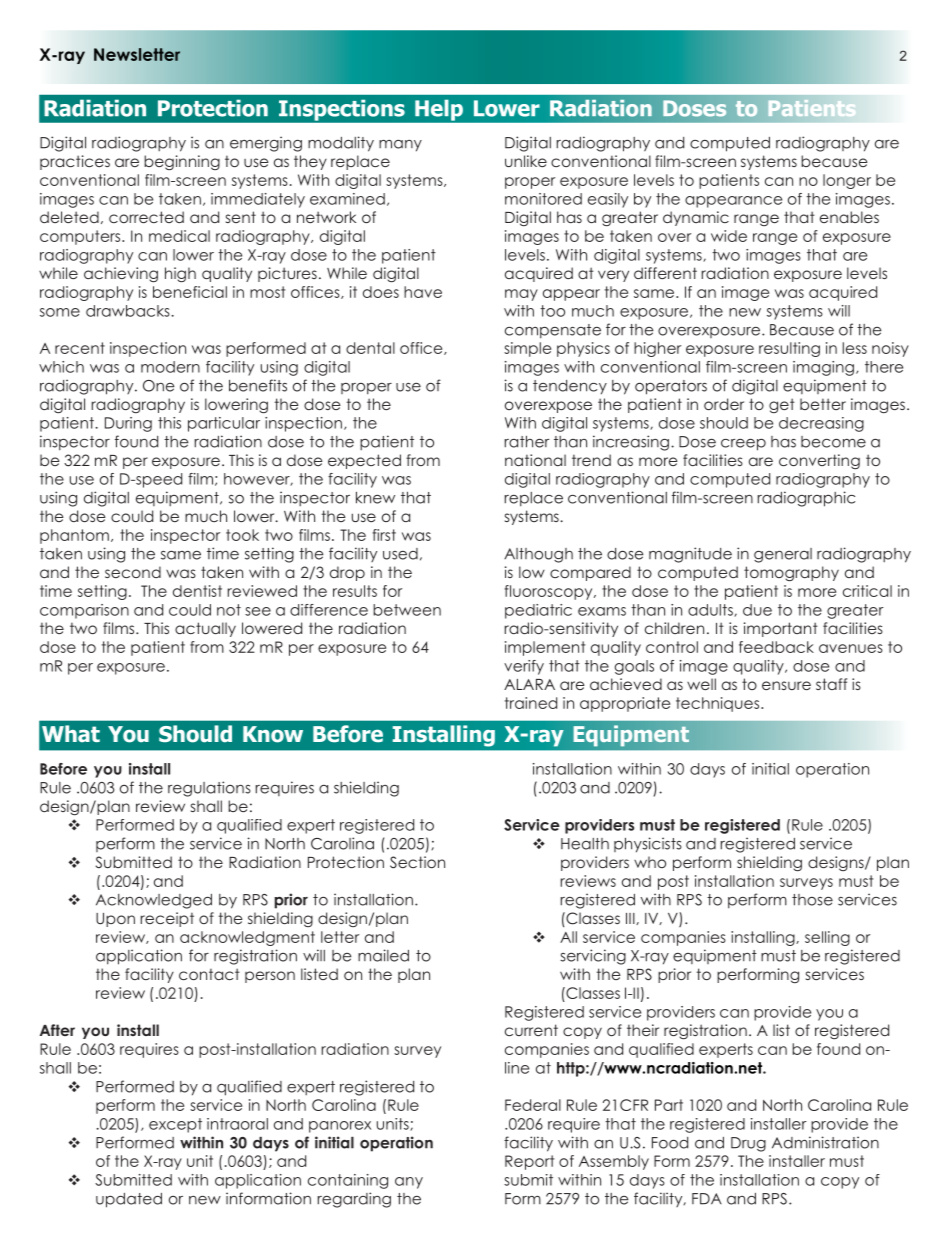 The height and width of the screenshot is (1233, 952). Describe the element at coordinates (529, 1162) in the screenshot. I see `Report` at that location.
